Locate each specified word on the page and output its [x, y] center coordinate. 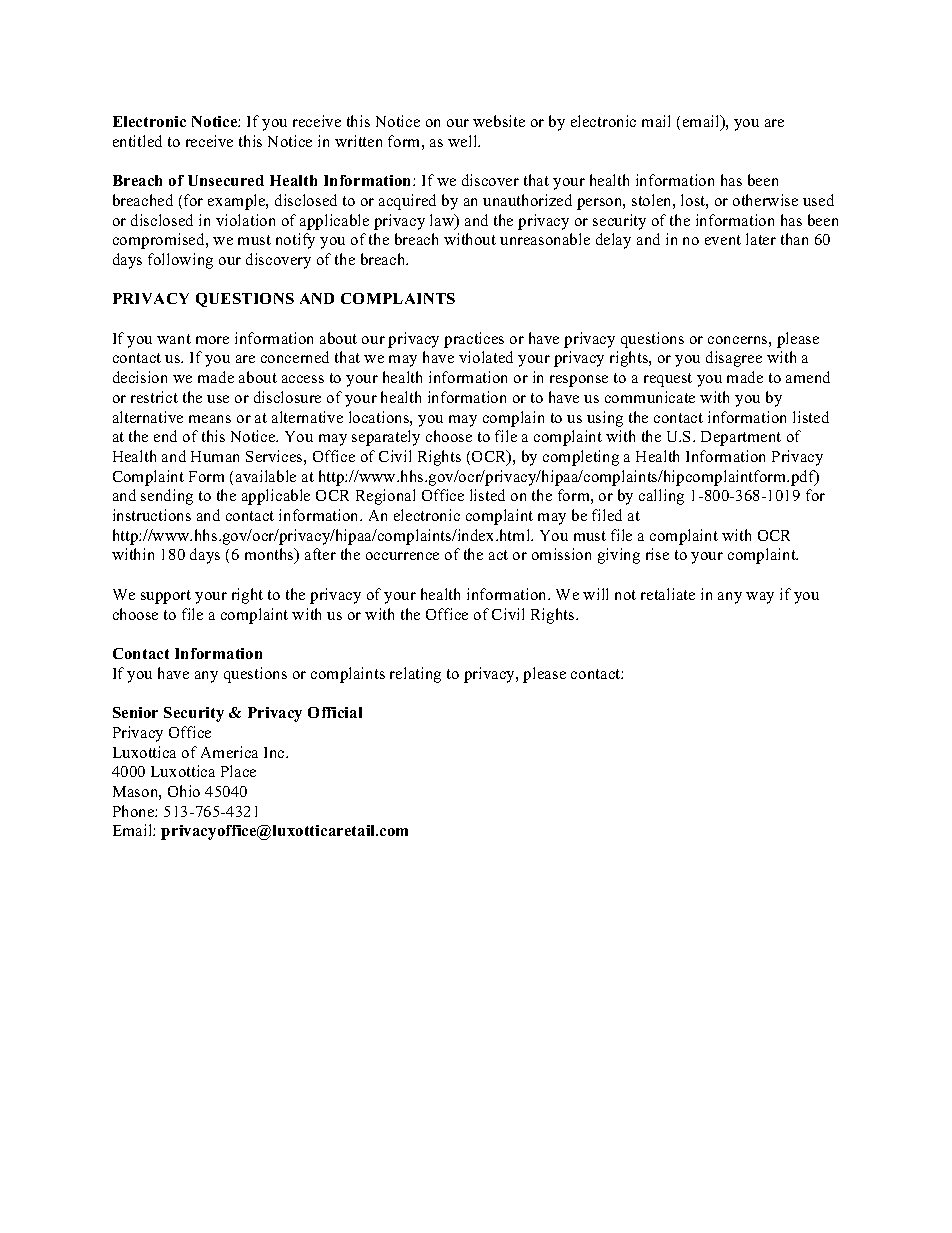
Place [238, 771]
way [760, 598]
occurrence [402, 556]
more [212, 340]
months [270, 556]
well [464, 141]
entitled [137, 141]
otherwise [765, 200]
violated [486, 357]
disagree [734, 359]
